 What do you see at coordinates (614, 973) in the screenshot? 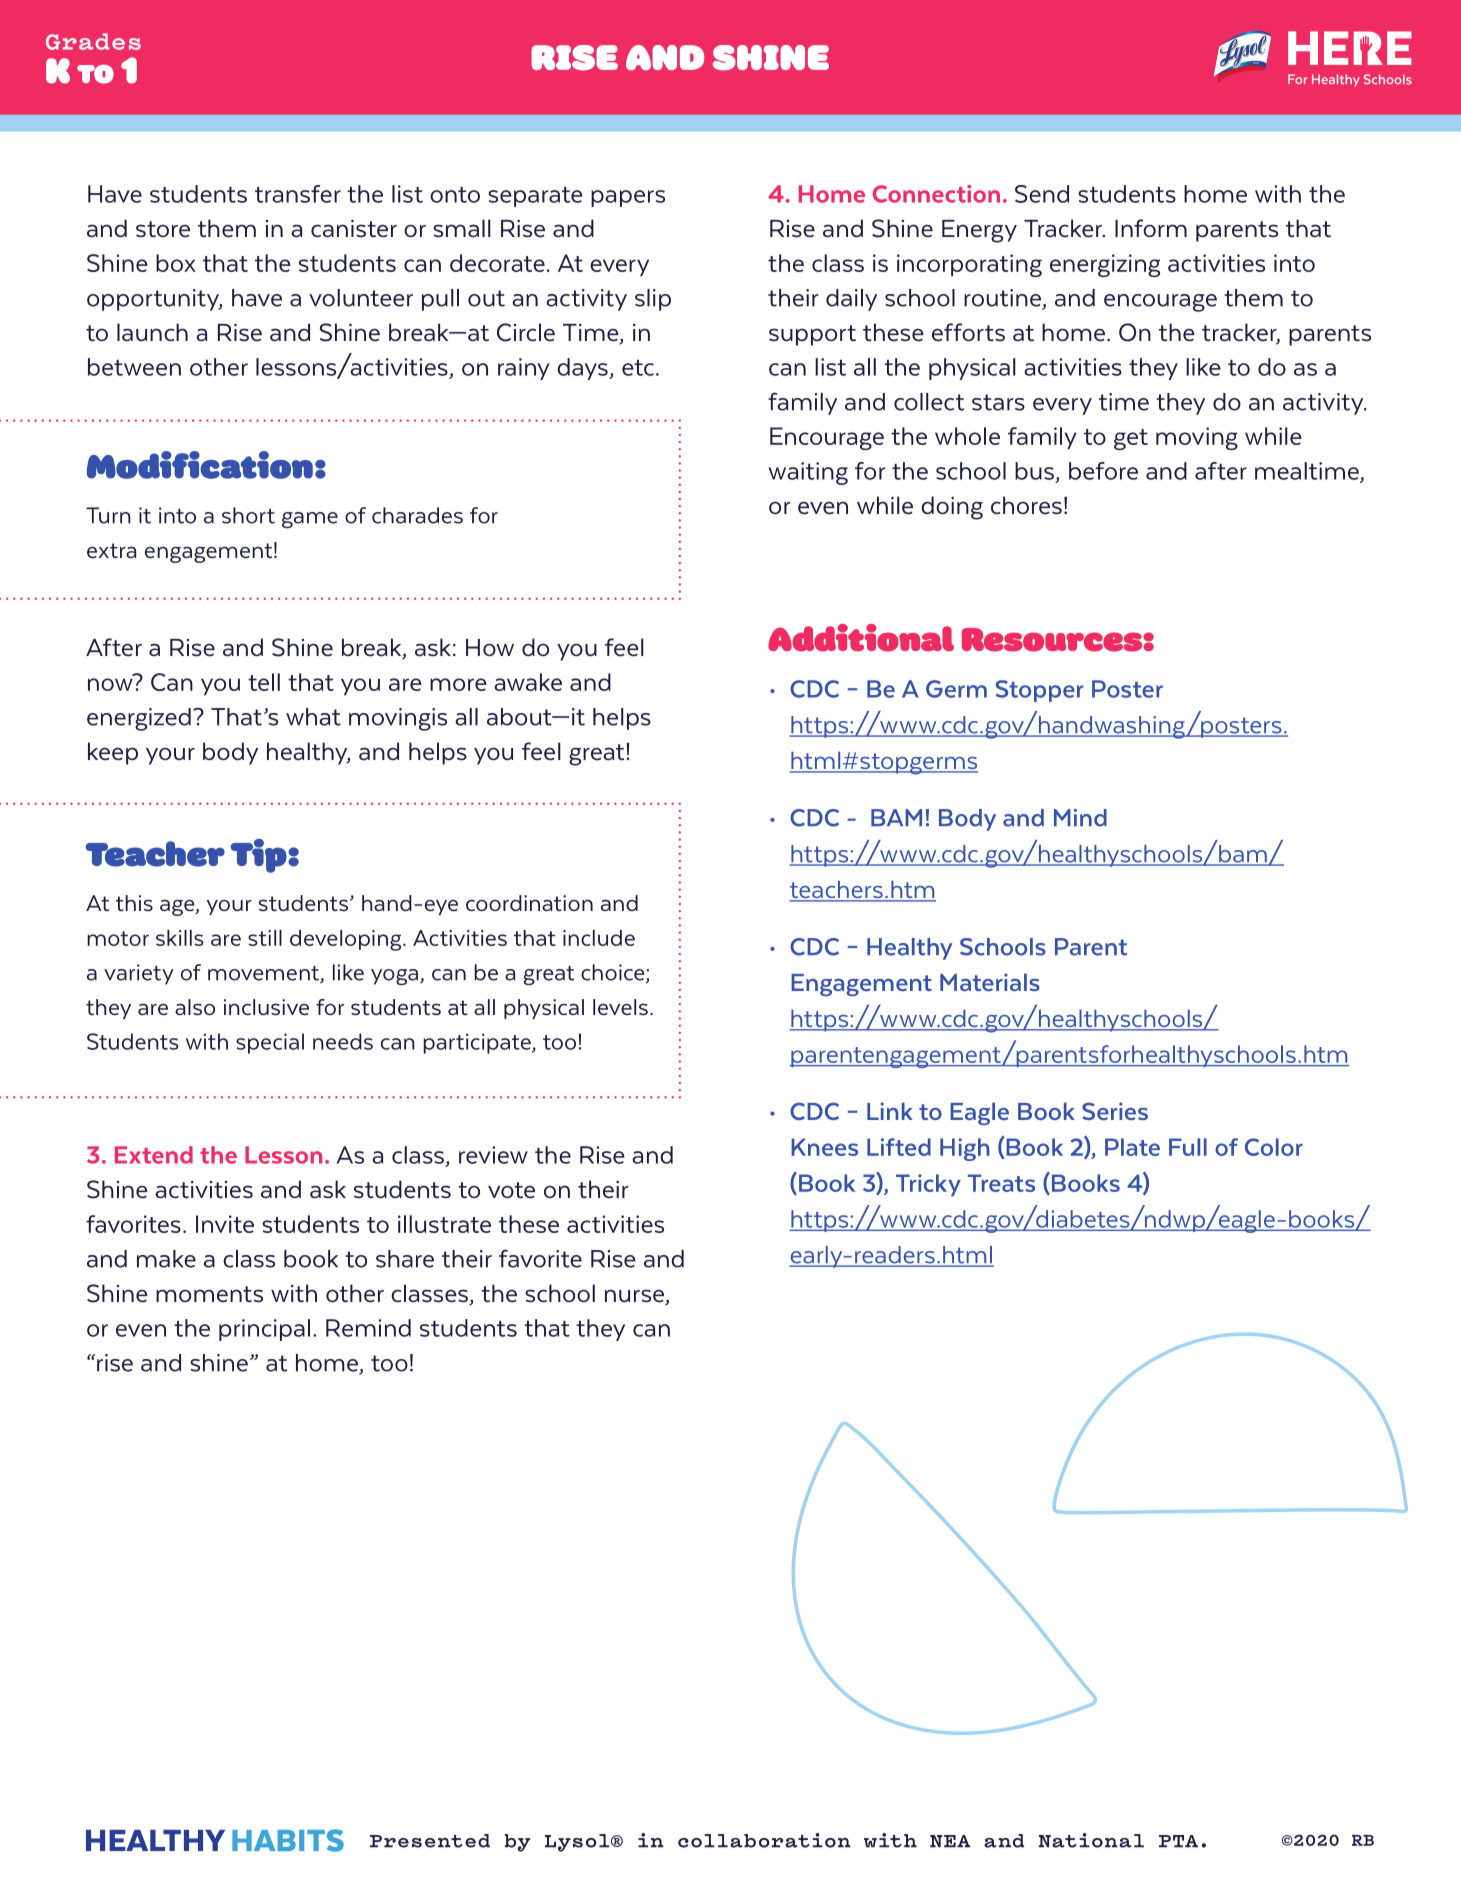
I see `choice` at bounding box center [614, 973].
